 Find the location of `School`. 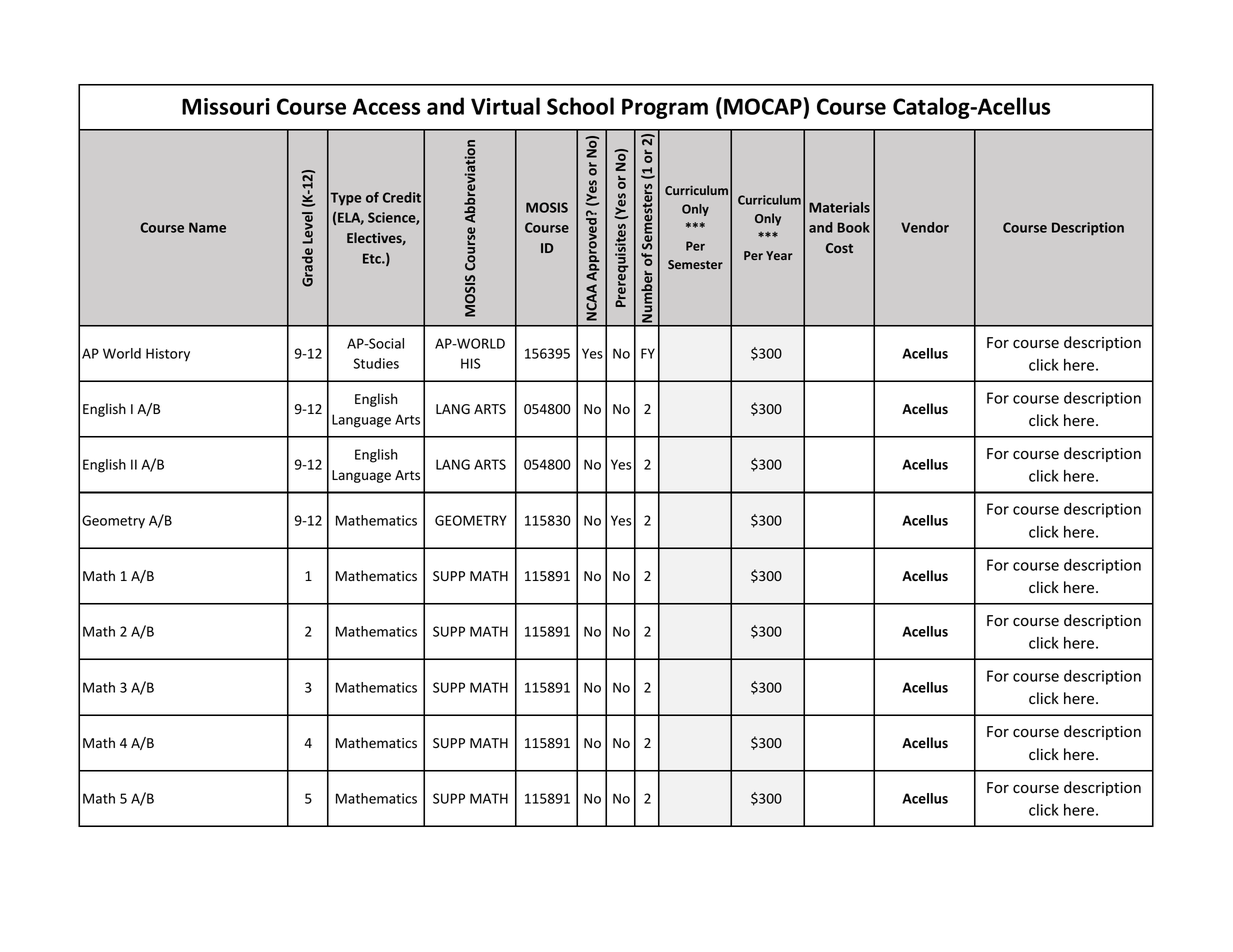

School is located at coordinates (580, 106).
